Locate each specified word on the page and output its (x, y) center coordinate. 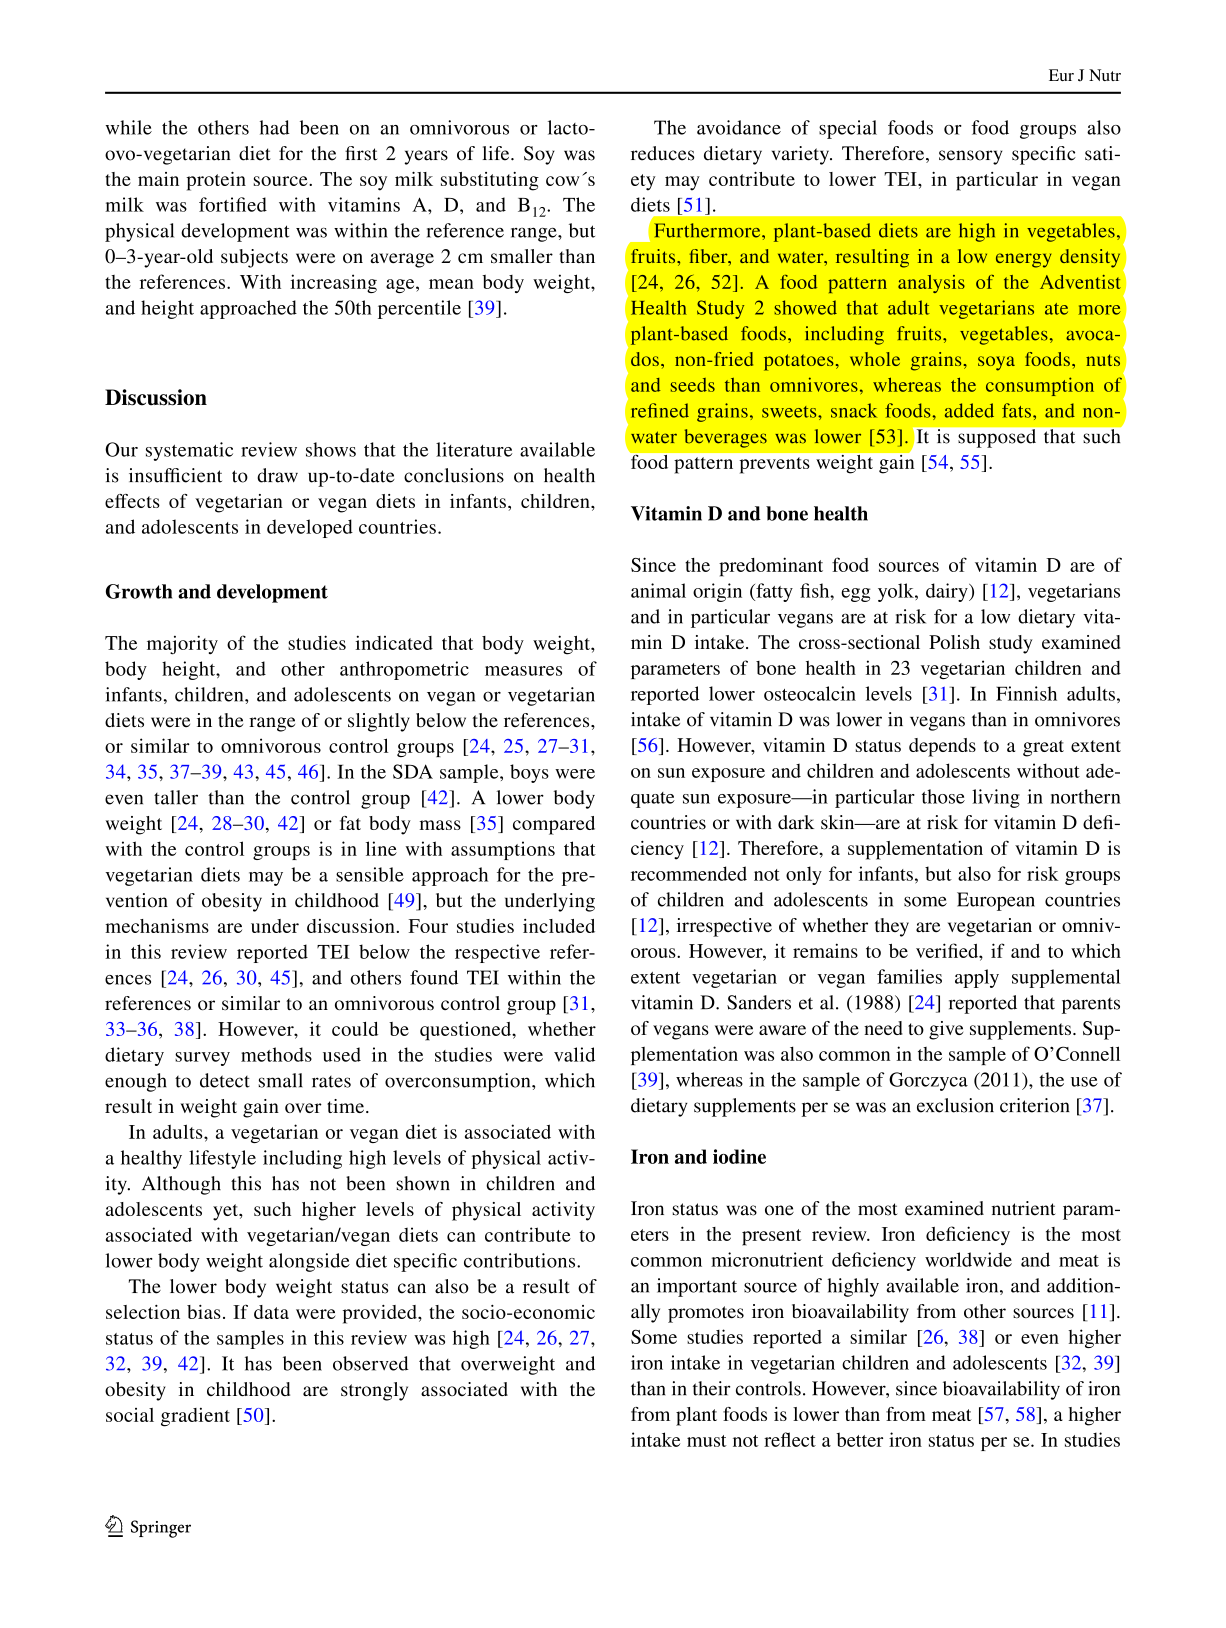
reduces (663, 153)
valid (574, 1054)
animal (658, 590)
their (711, 1388)
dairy (948, 592)
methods (276, 1054)
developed (310, 528)
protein (216, 181)
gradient (195, 1417)
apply (977, 978)
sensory (970, 157)
